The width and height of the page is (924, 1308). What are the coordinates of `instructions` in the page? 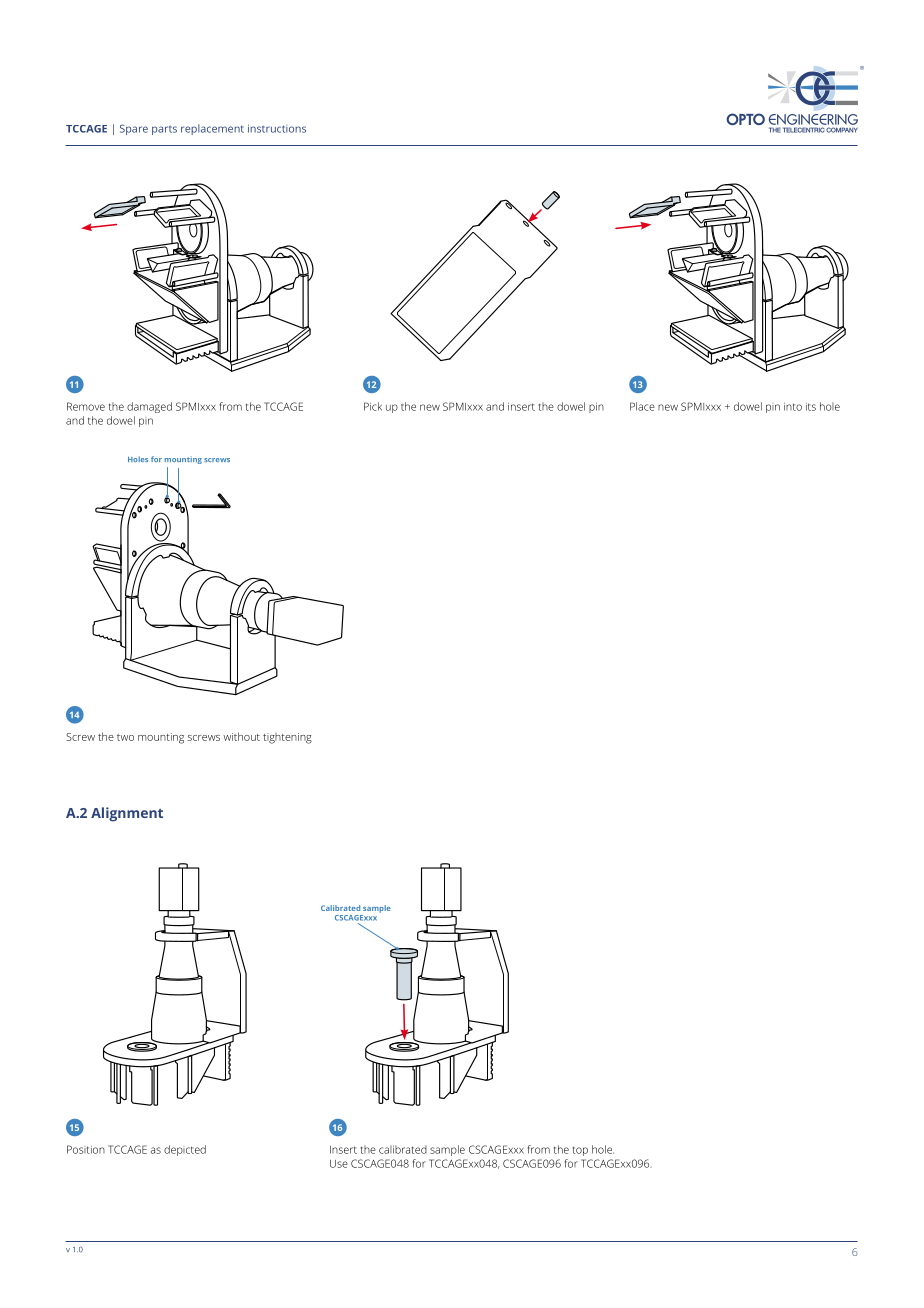 It's located at (277, 128).
